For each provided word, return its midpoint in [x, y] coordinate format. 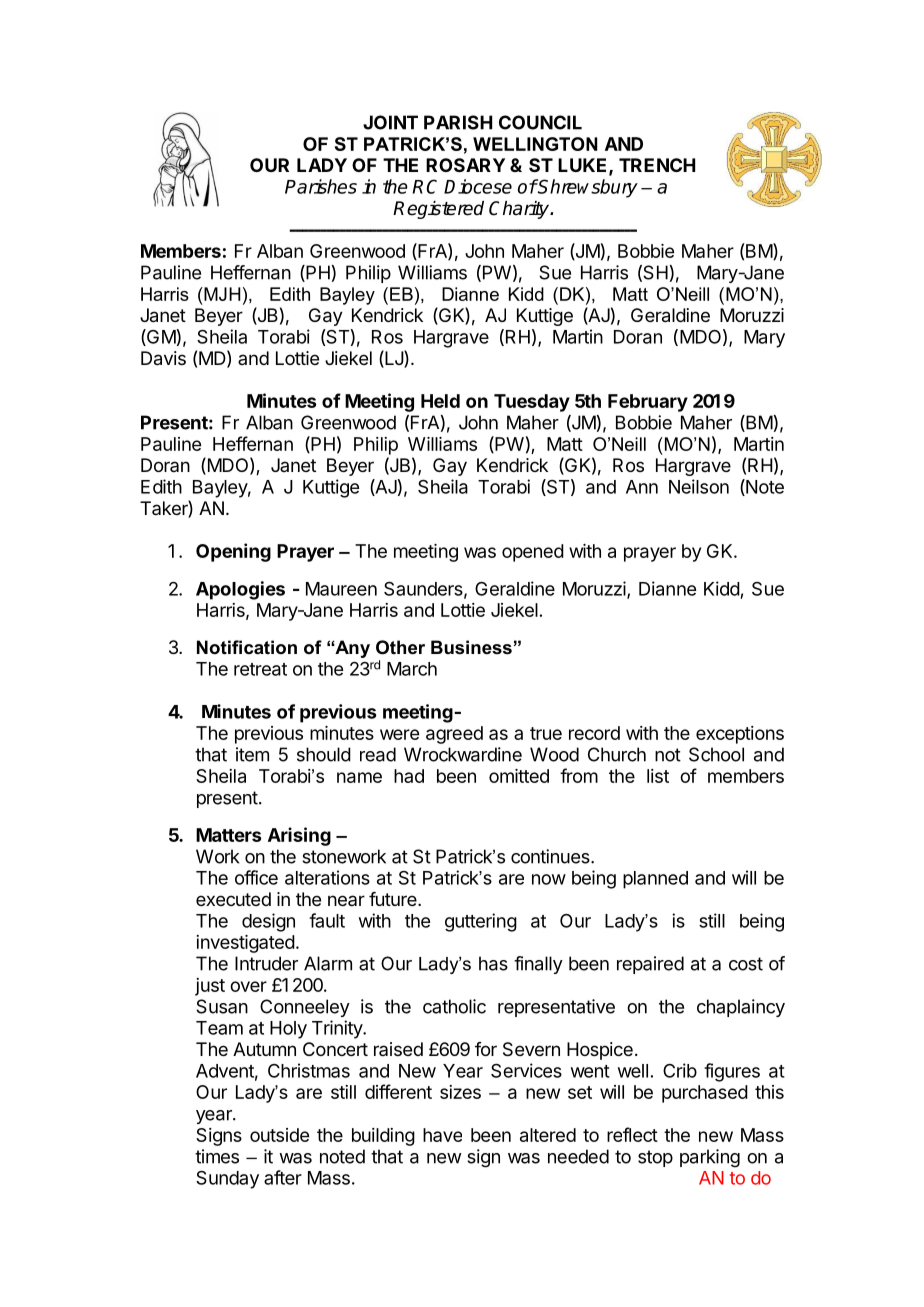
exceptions [740, 735]
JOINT [390, 122]
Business [471, 647]
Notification [247, 647]
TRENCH [657, 165]
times [217, 1156]
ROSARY [465, 165]
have [442, 1135]
